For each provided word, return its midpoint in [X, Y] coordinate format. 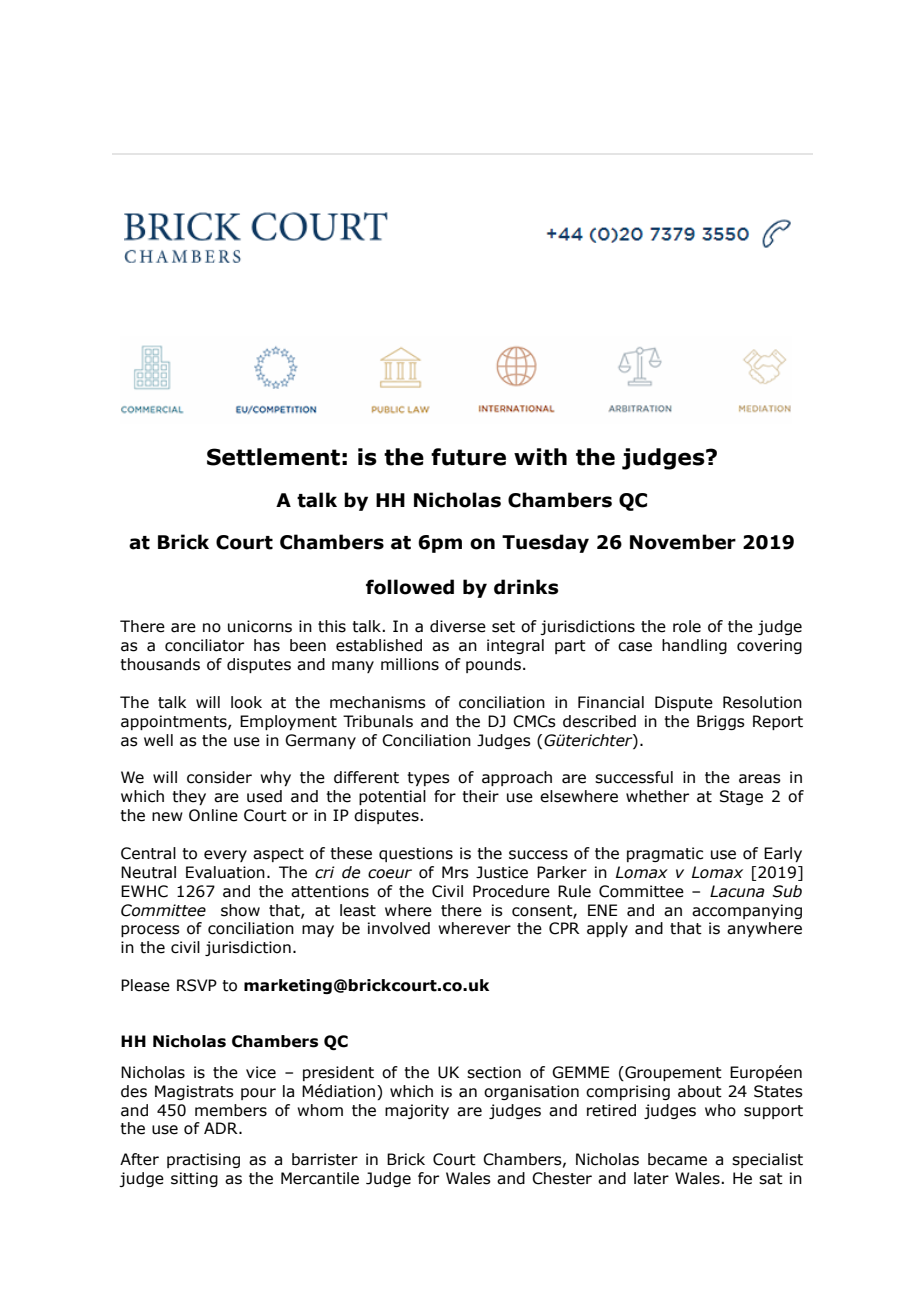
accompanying [747, 911]
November [683, 542]
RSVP [197, 985]
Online [213, 815]
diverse [458, 626]
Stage [741, 797]
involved [399, 928]
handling [694, 646]
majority [417, 1111]
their [480, 796]
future [468, 457]
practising [203, 1160]
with [540, 457]
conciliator [204, 645]
